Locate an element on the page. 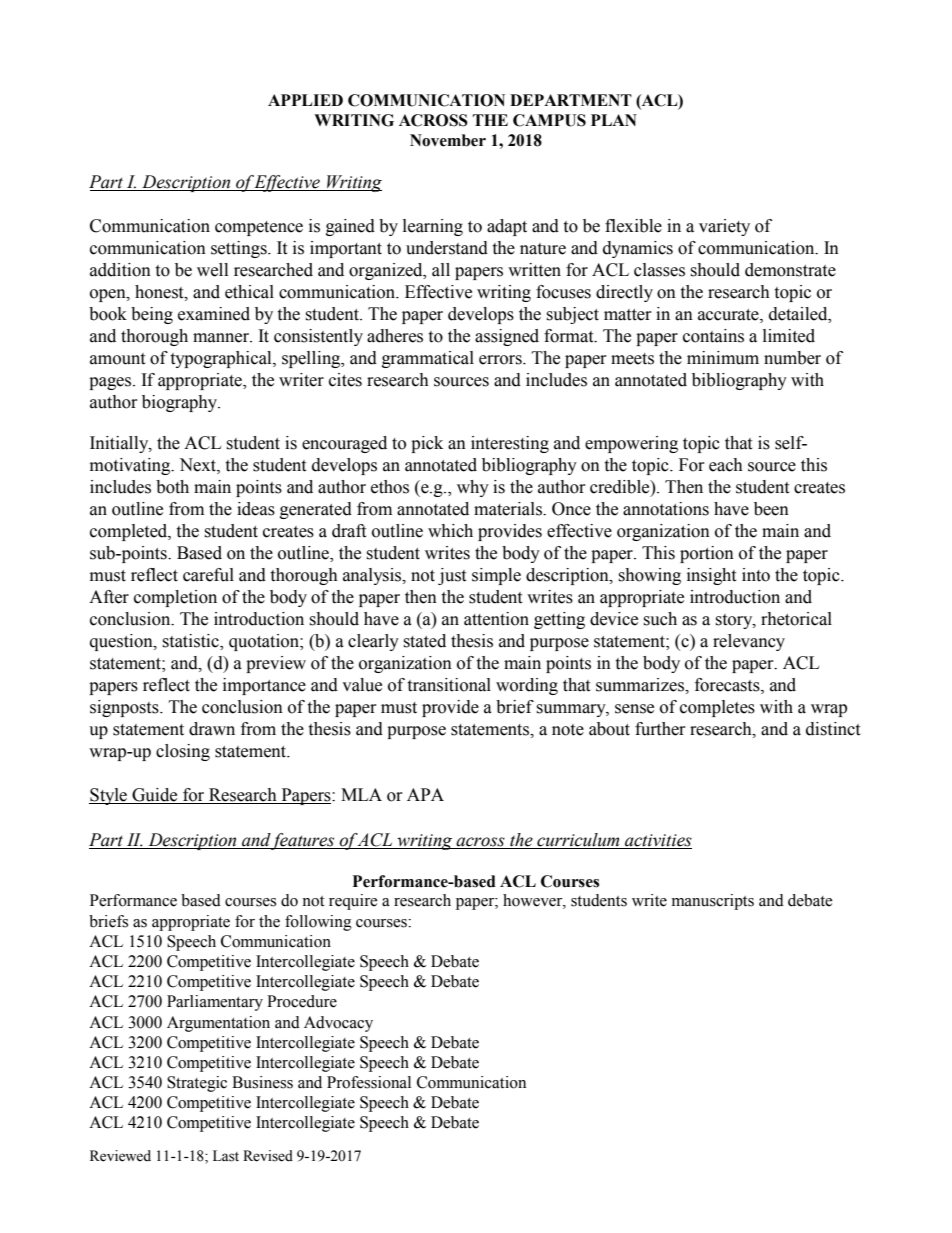 The width and height of the page is (952, 1233). Professional is located at coordinates (369, 1082).
